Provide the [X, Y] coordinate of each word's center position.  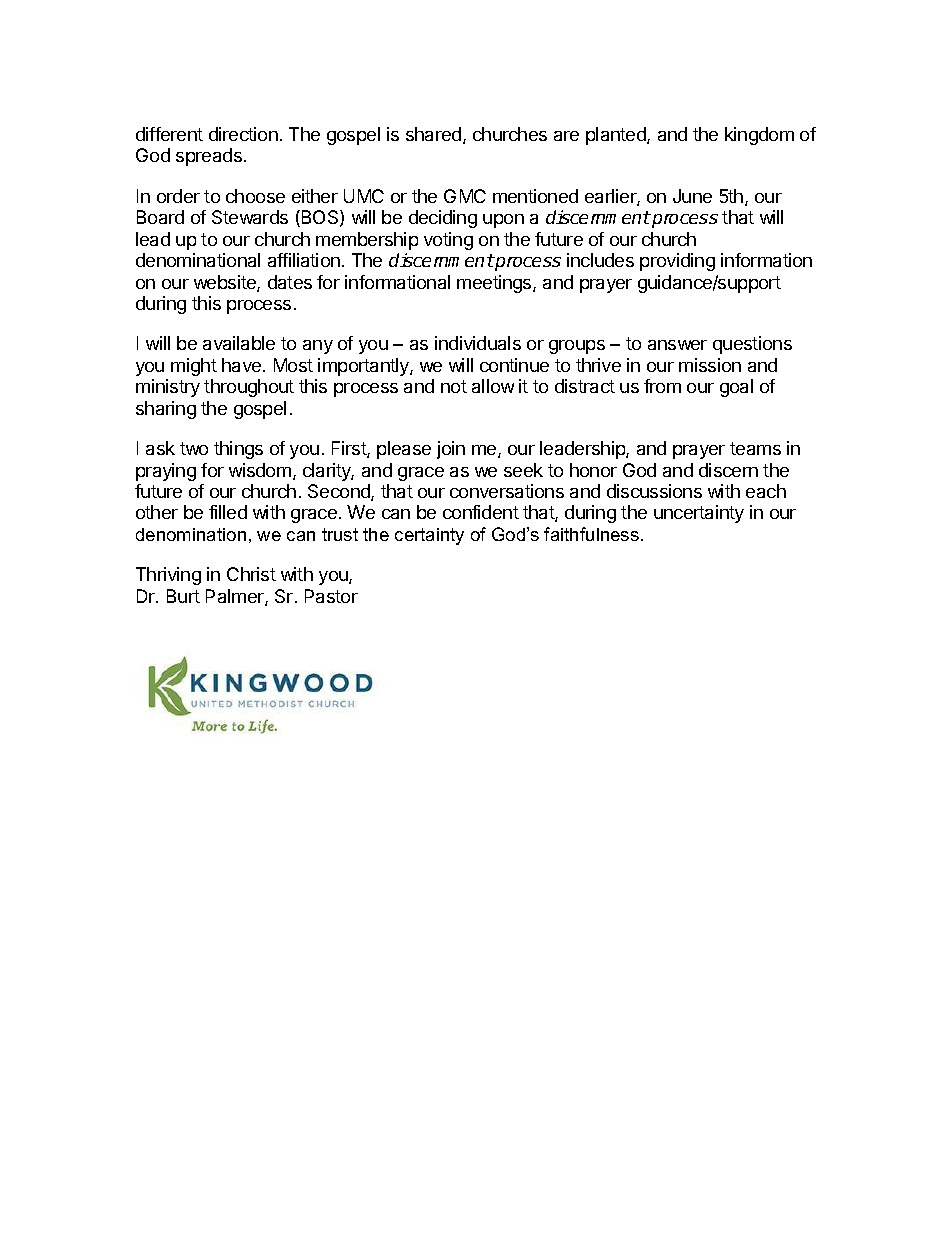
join [451, 450]
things [238, 450]
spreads [209, 157]
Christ [251, 574]
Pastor [331, 596]
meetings [495, 284]
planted [617, 136]
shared [435, 135]
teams [755, 448]
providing [677, 262]
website [226, 283]
